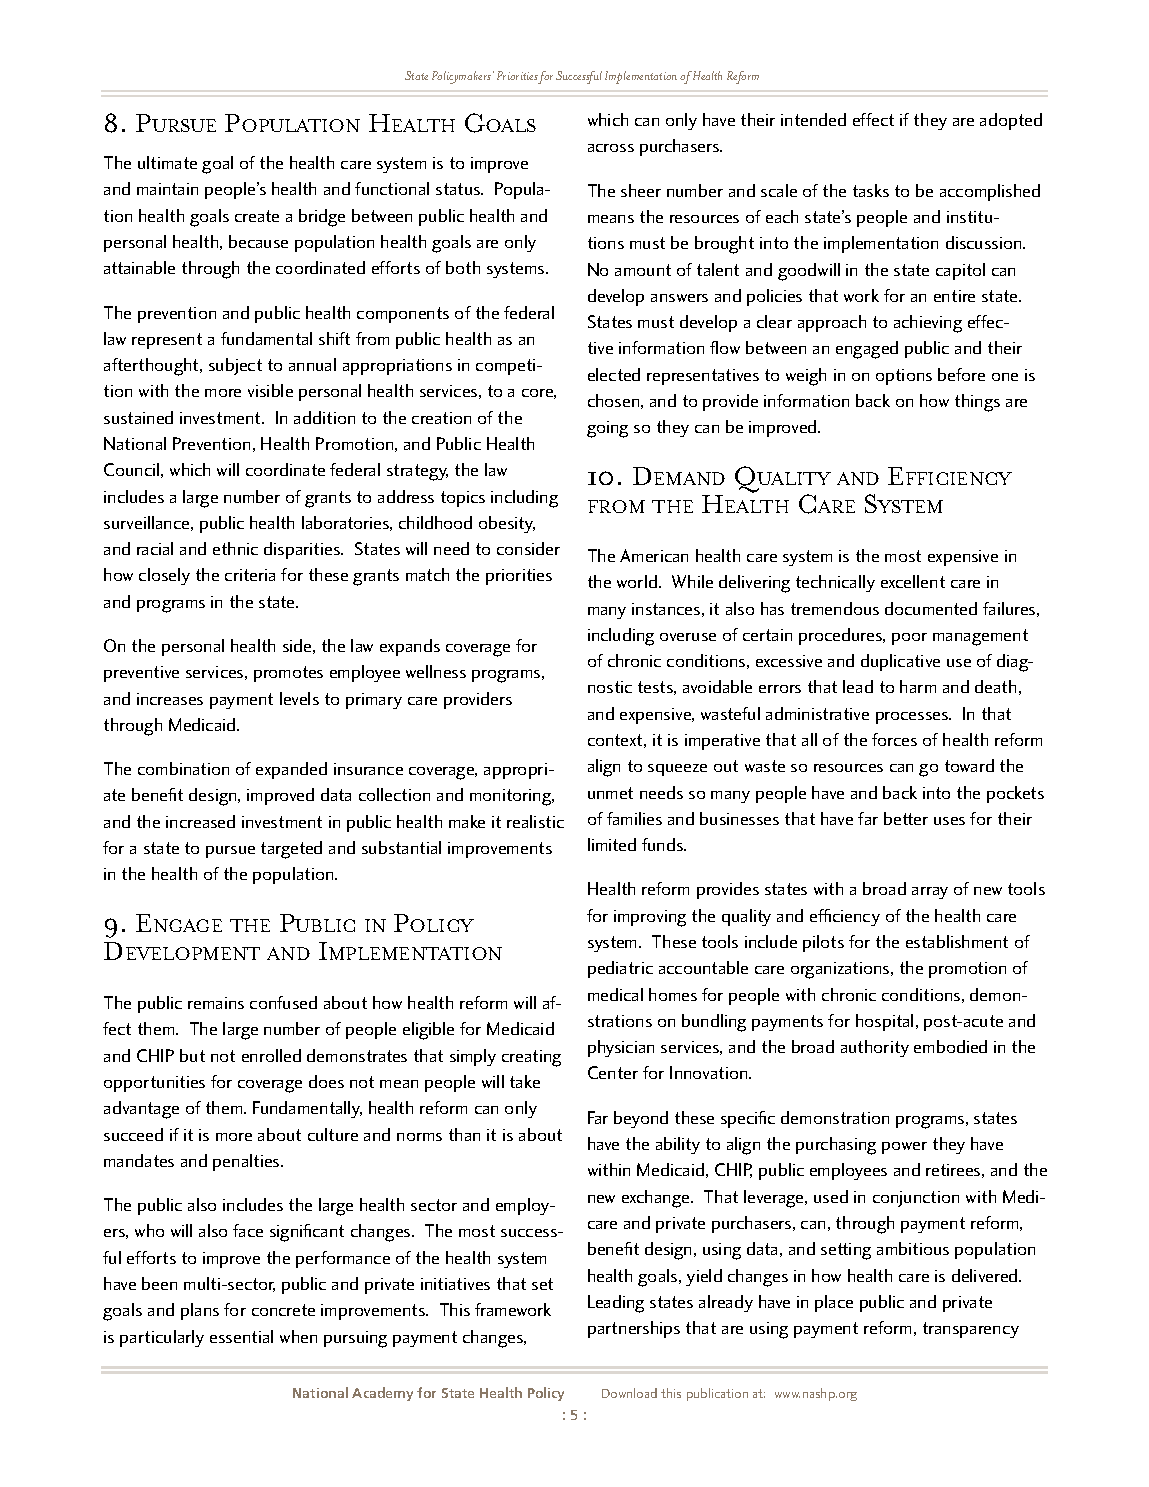  What do you see at coordinates (620, 969) in the screenshot?
I see `pediatric` at bounding box center [620, 969].
